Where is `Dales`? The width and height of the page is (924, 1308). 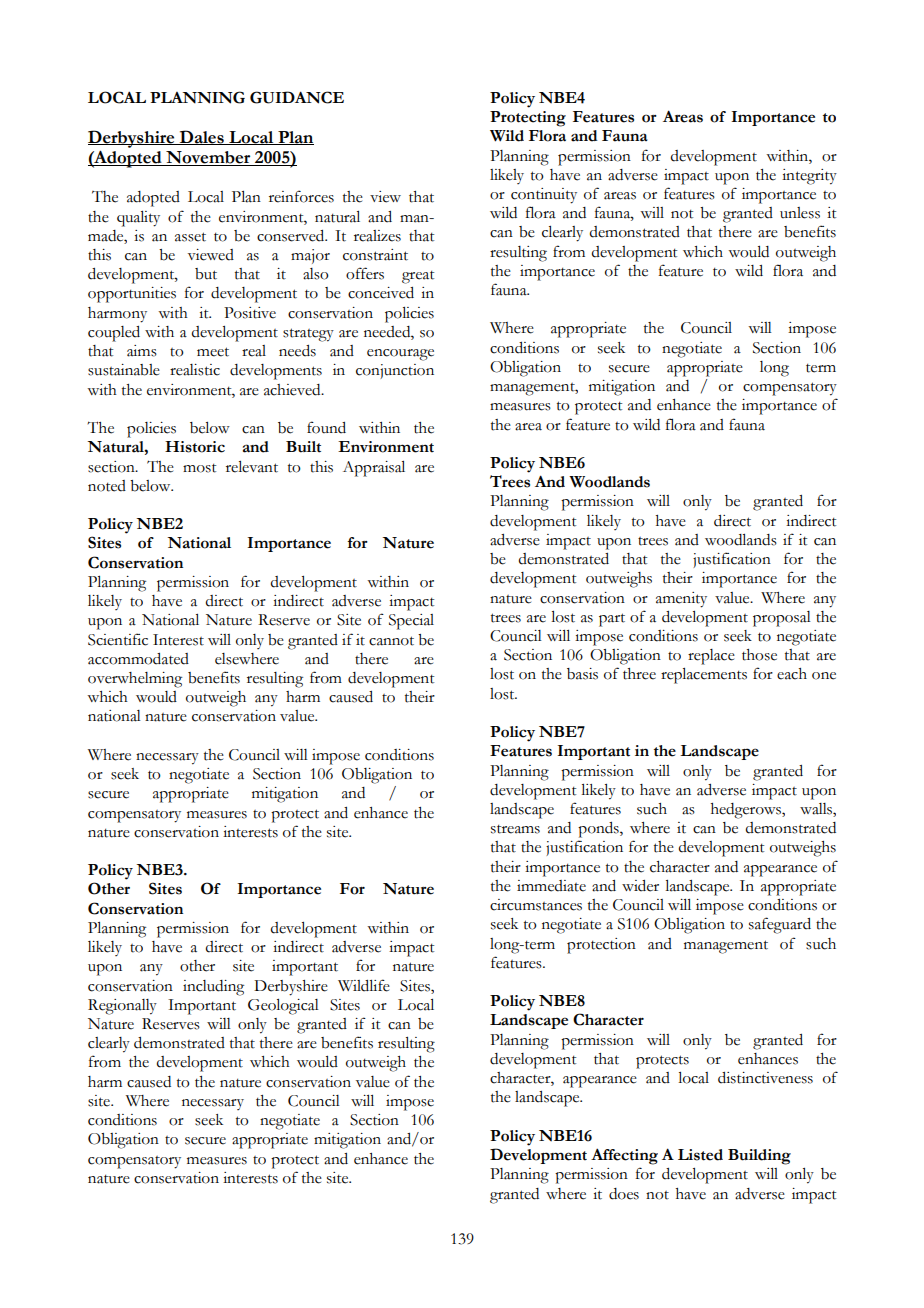 Dales is located at coordinates (202, 137).
